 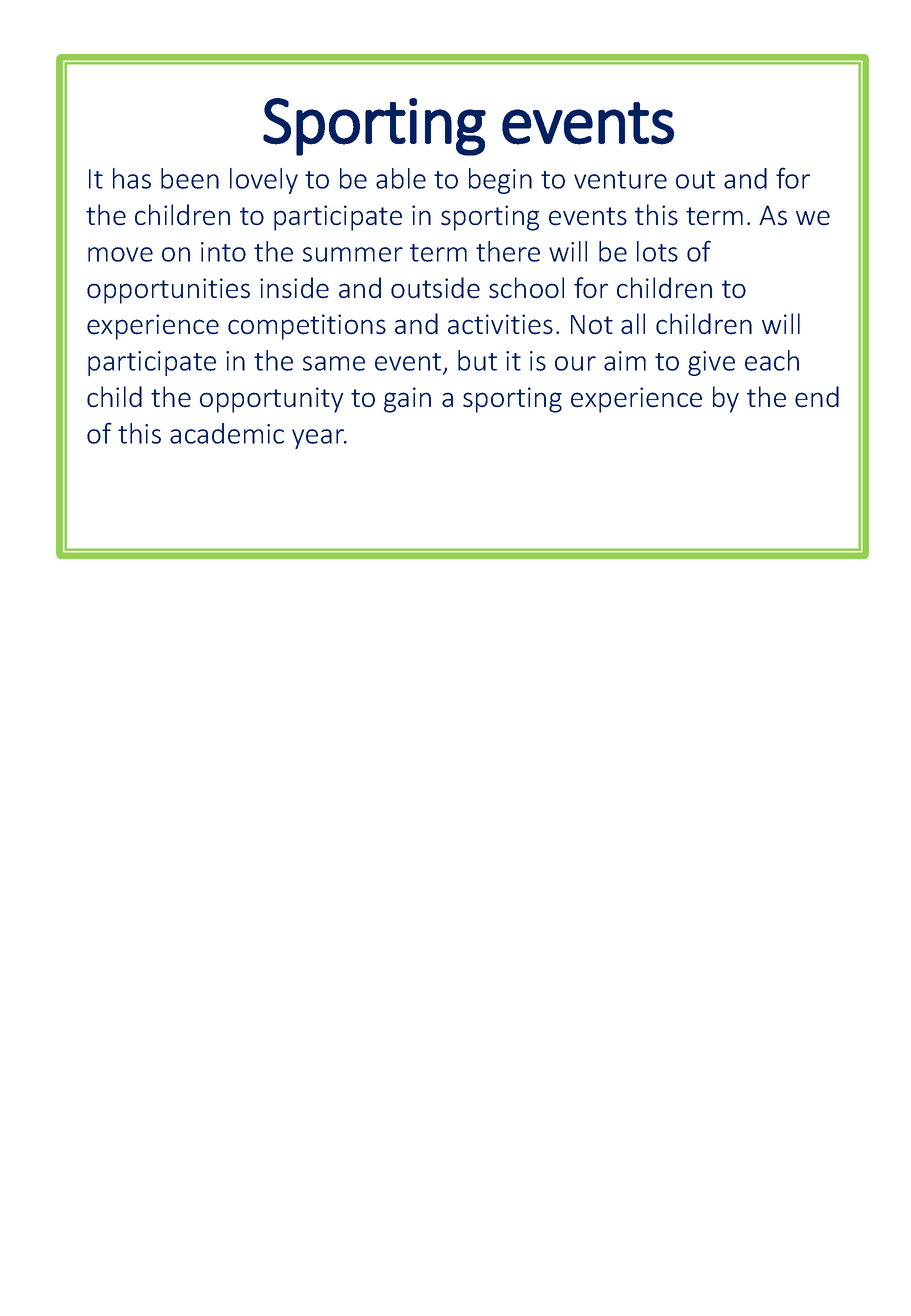 I want to click on but, so click(x=477, y=360).
